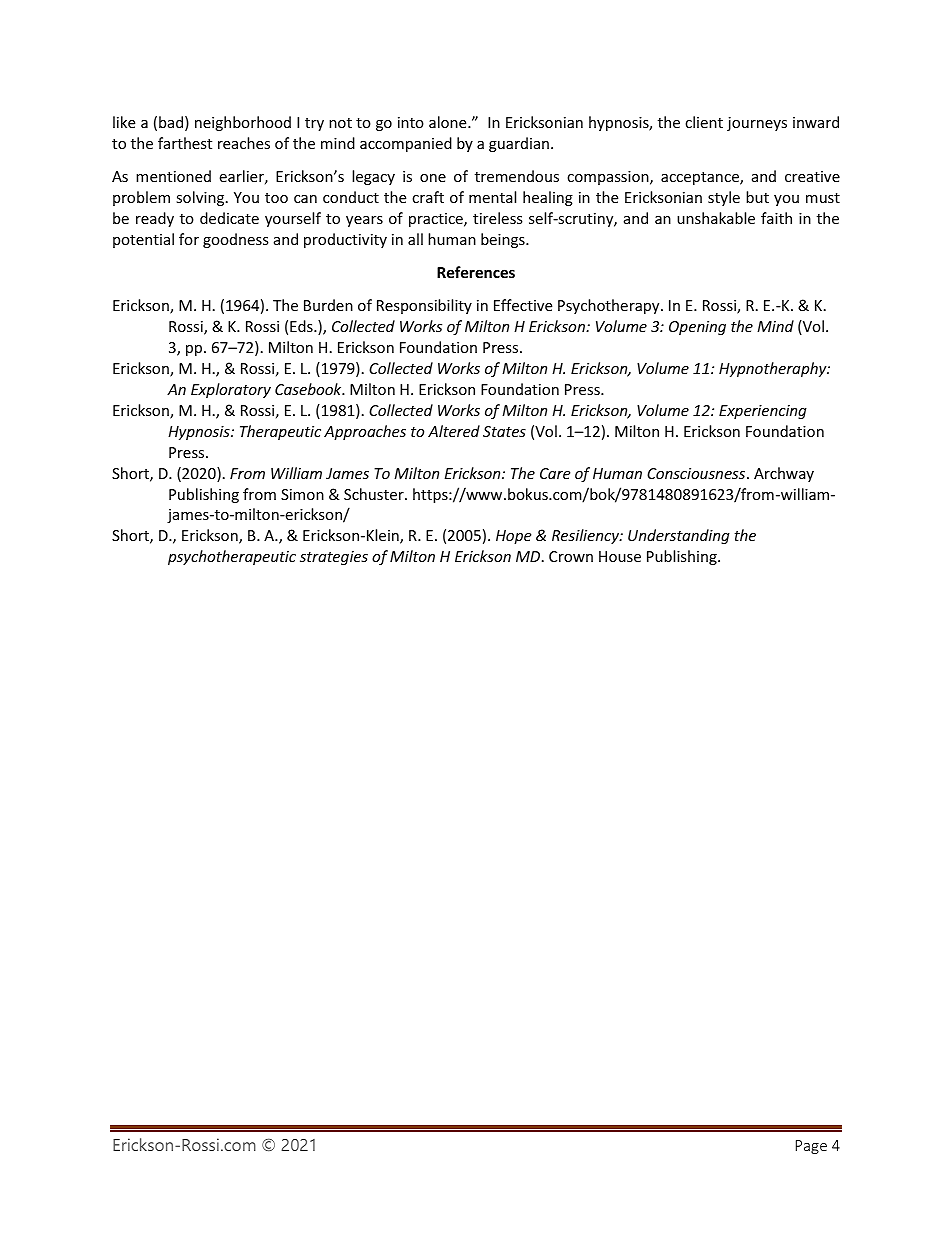 The image size is (952, 1233). What do you see at coordinates (811, 1147) in the image?
I see `Page` at bounding box center [811, 1147].
